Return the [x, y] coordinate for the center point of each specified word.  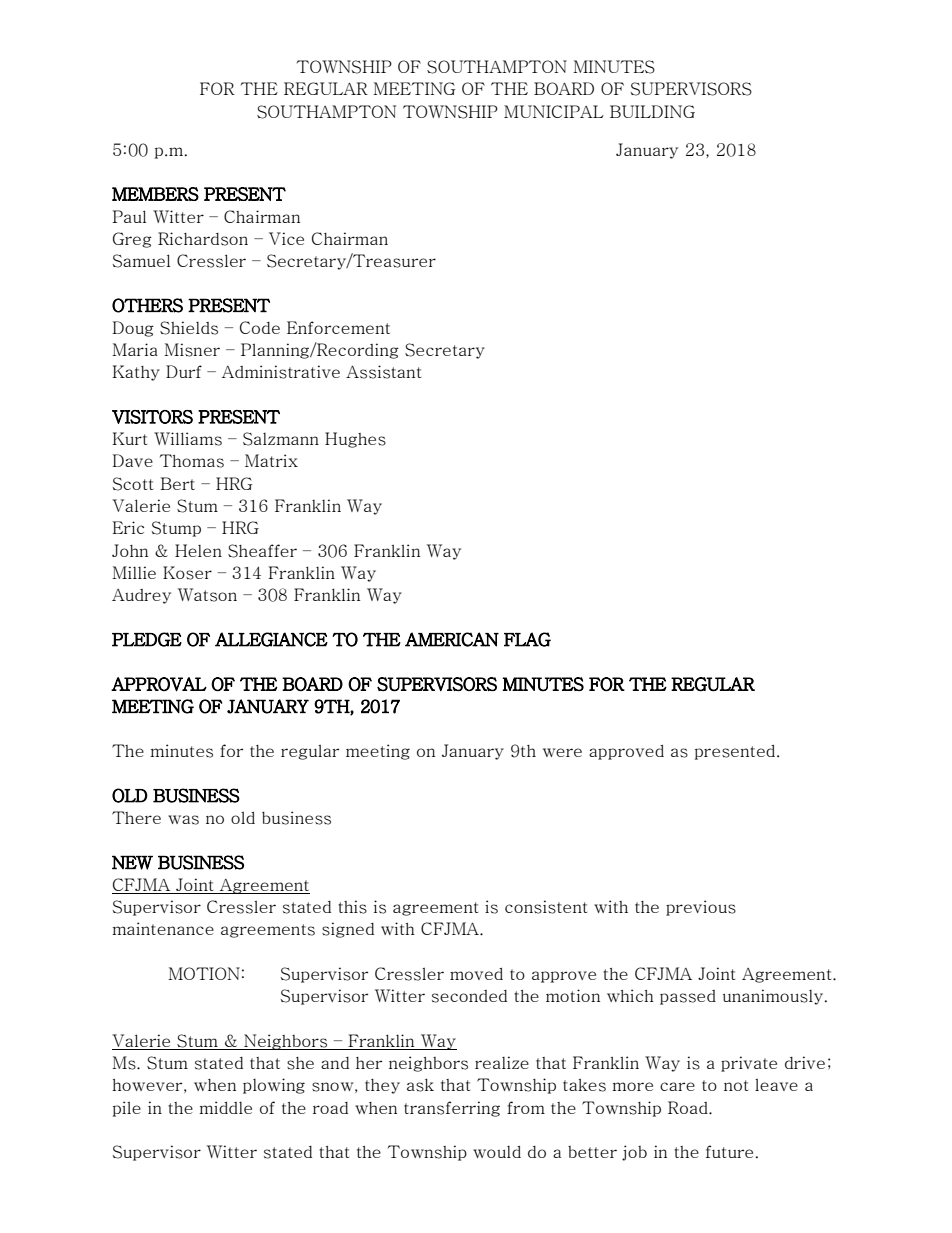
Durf [184, 371]
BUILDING [652, 111]
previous [701, 908]
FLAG [527, 639]
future [729, 1151]
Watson [207, 595]
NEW [132, 862]
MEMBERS [155, 194]
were [562, 752]
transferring [452, 1109]
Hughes [355, 440]
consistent [546, 907]
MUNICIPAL [554, 111]
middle [225, 1107]
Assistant [383, 372]
